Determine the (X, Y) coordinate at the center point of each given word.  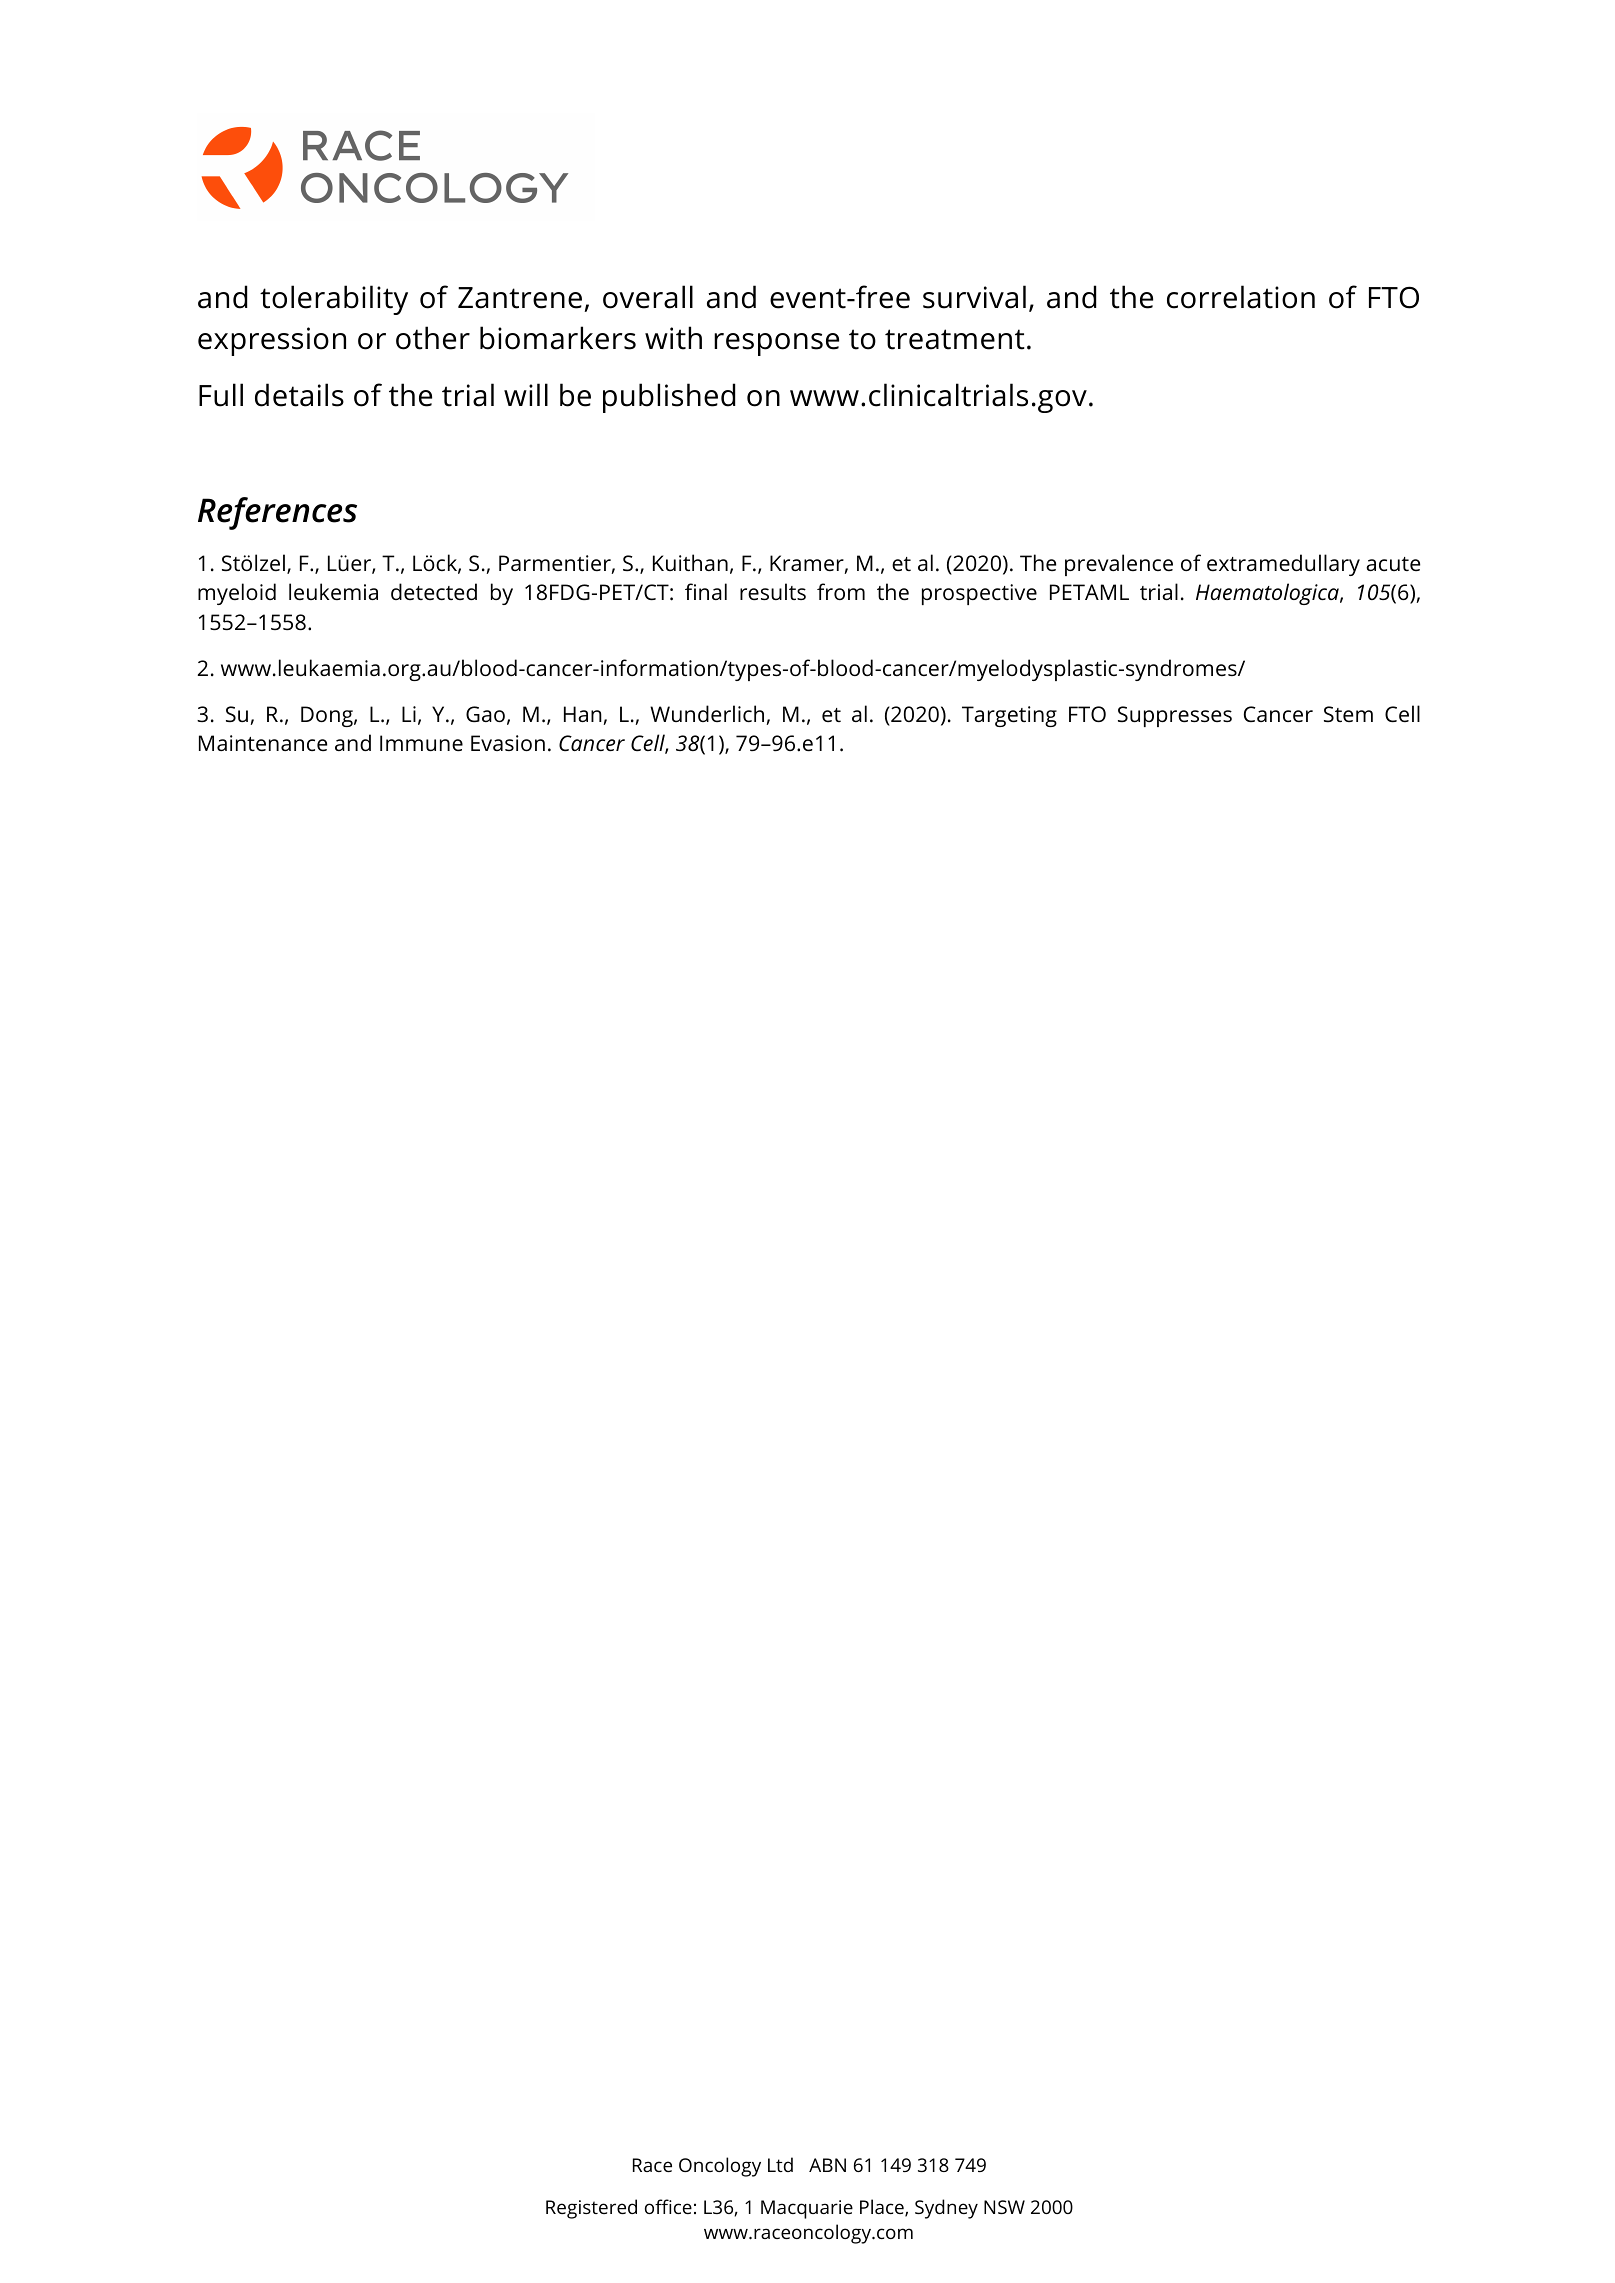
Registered (591, 2209)
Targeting (1009, 716)
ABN (827, 2165)
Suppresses (1175, 716)
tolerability (334, 300)
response (776, 344)
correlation (1241, 297)
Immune (421, 743)
